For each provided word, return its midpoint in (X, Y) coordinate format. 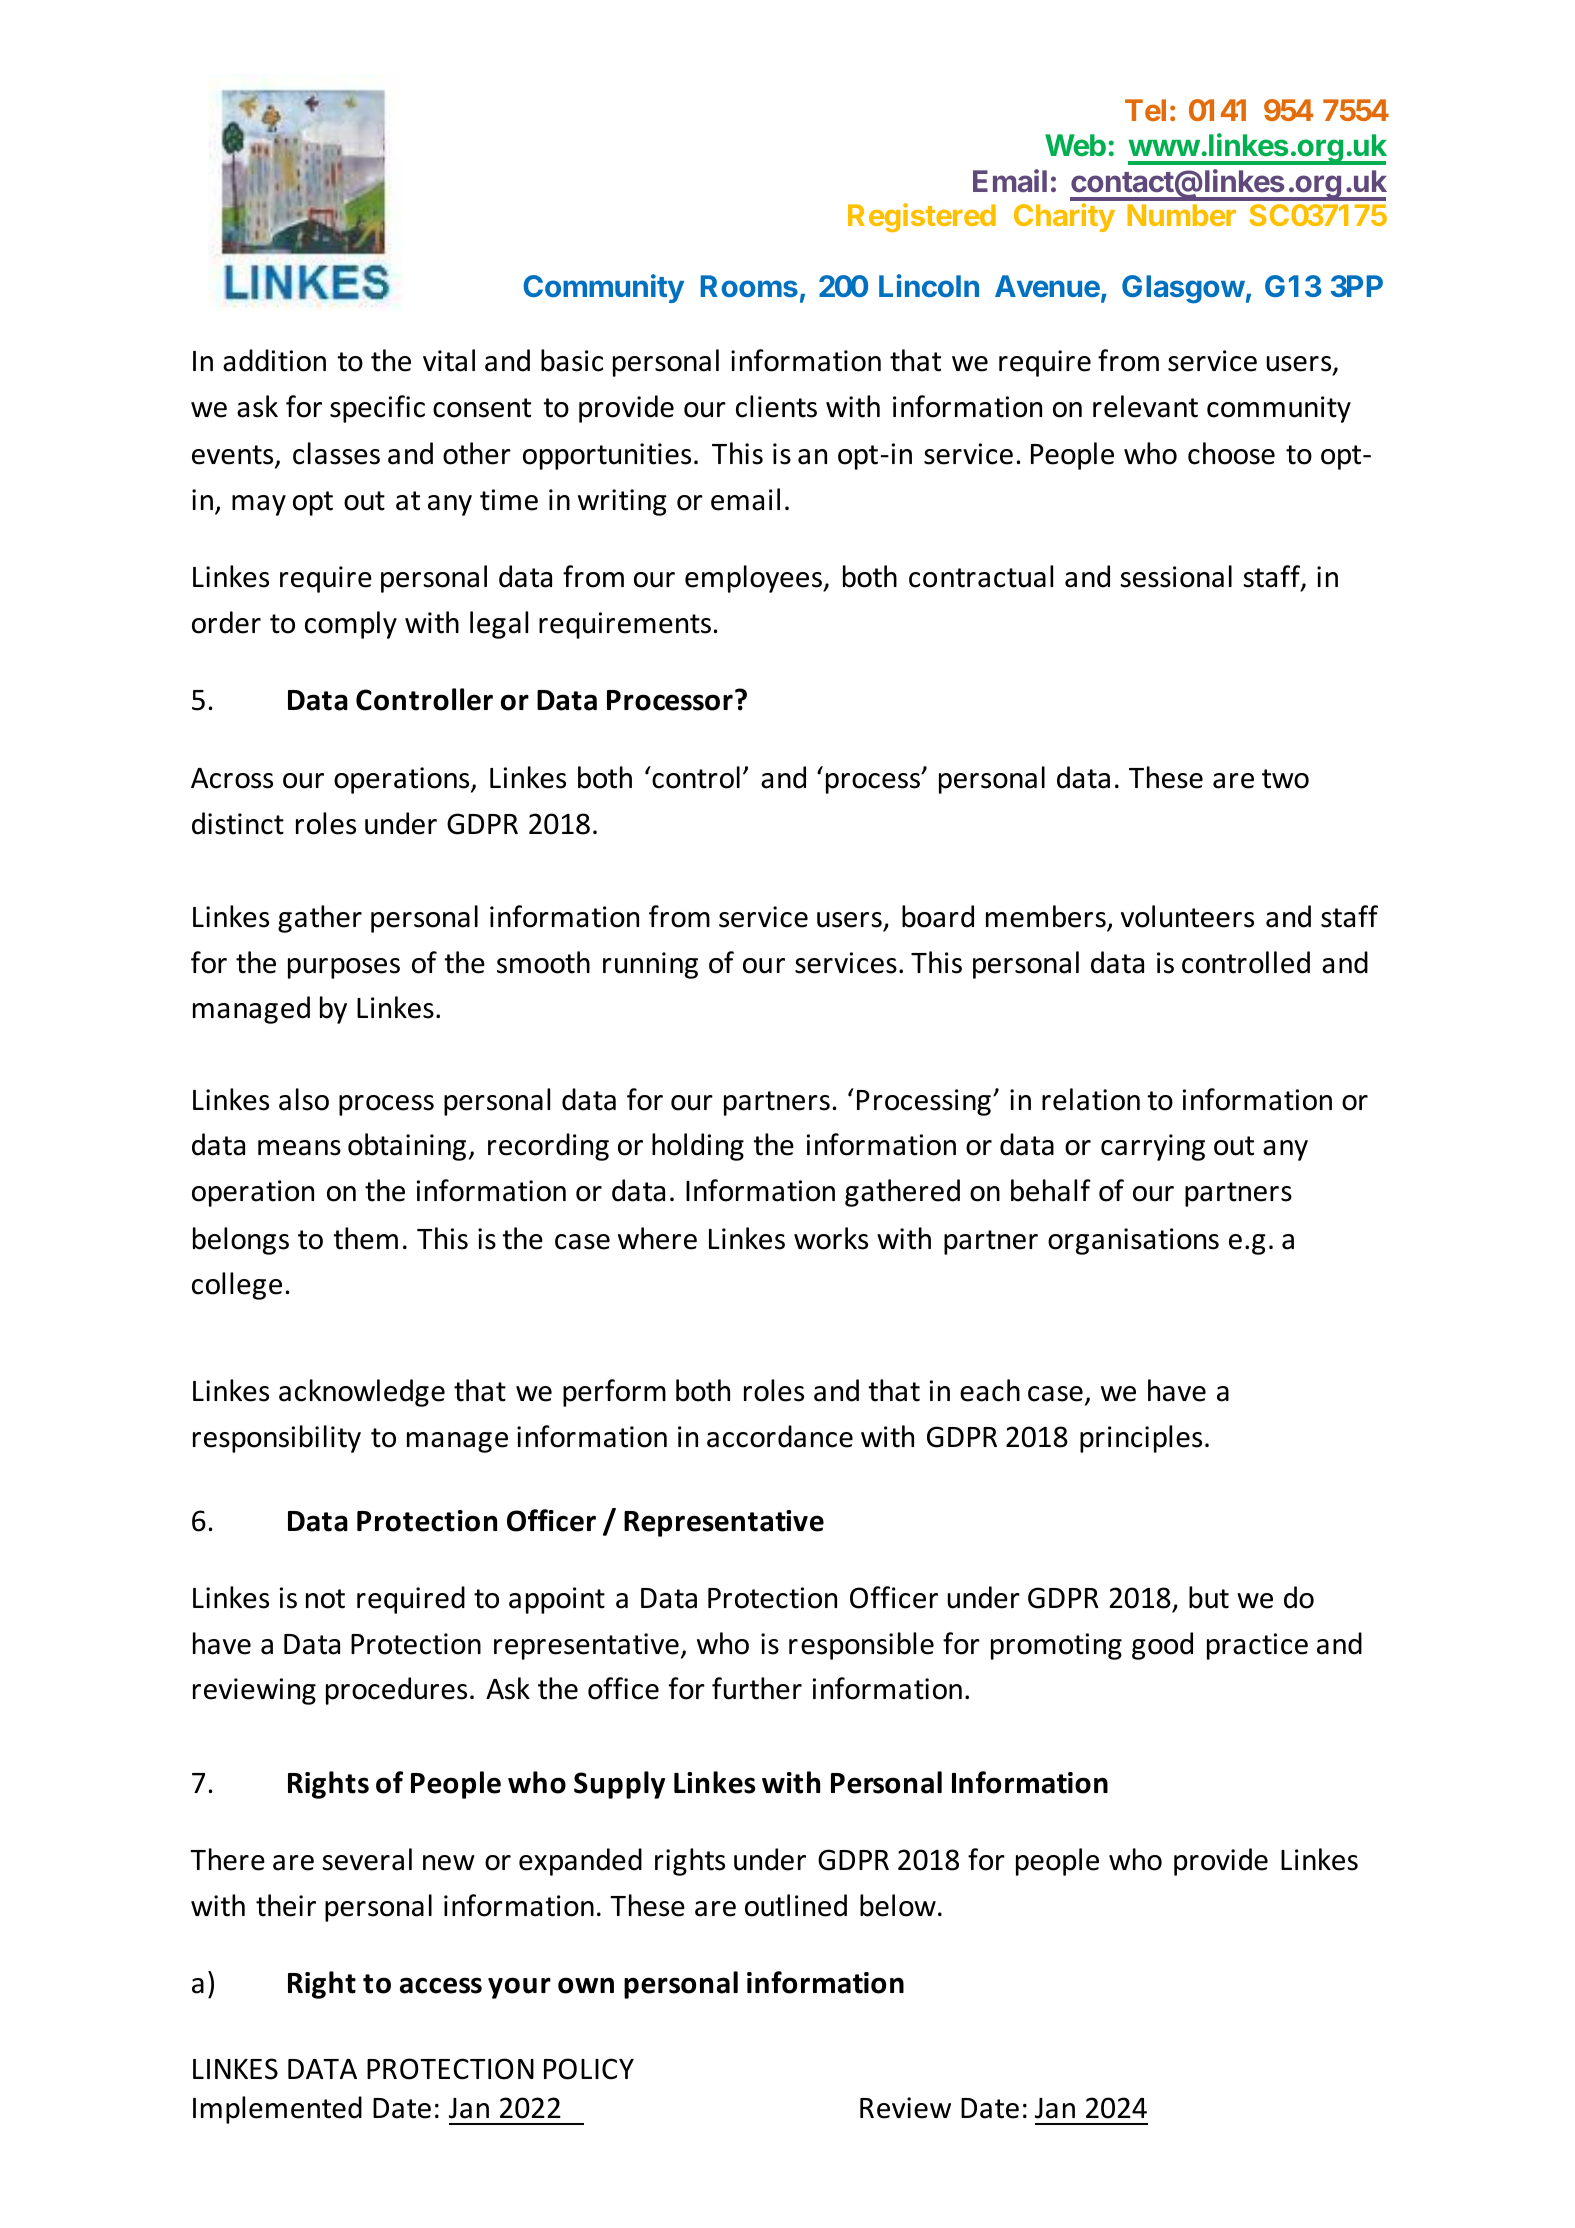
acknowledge (362, 1393)
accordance (780, 1436)
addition (274, 360)
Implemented (277, 2110)
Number (1181, 215)
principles (1141, 1439)
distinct (238, 823)
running (650, 965)
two (1285, 779)
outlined (796, 1905)
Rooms (749, 286)
